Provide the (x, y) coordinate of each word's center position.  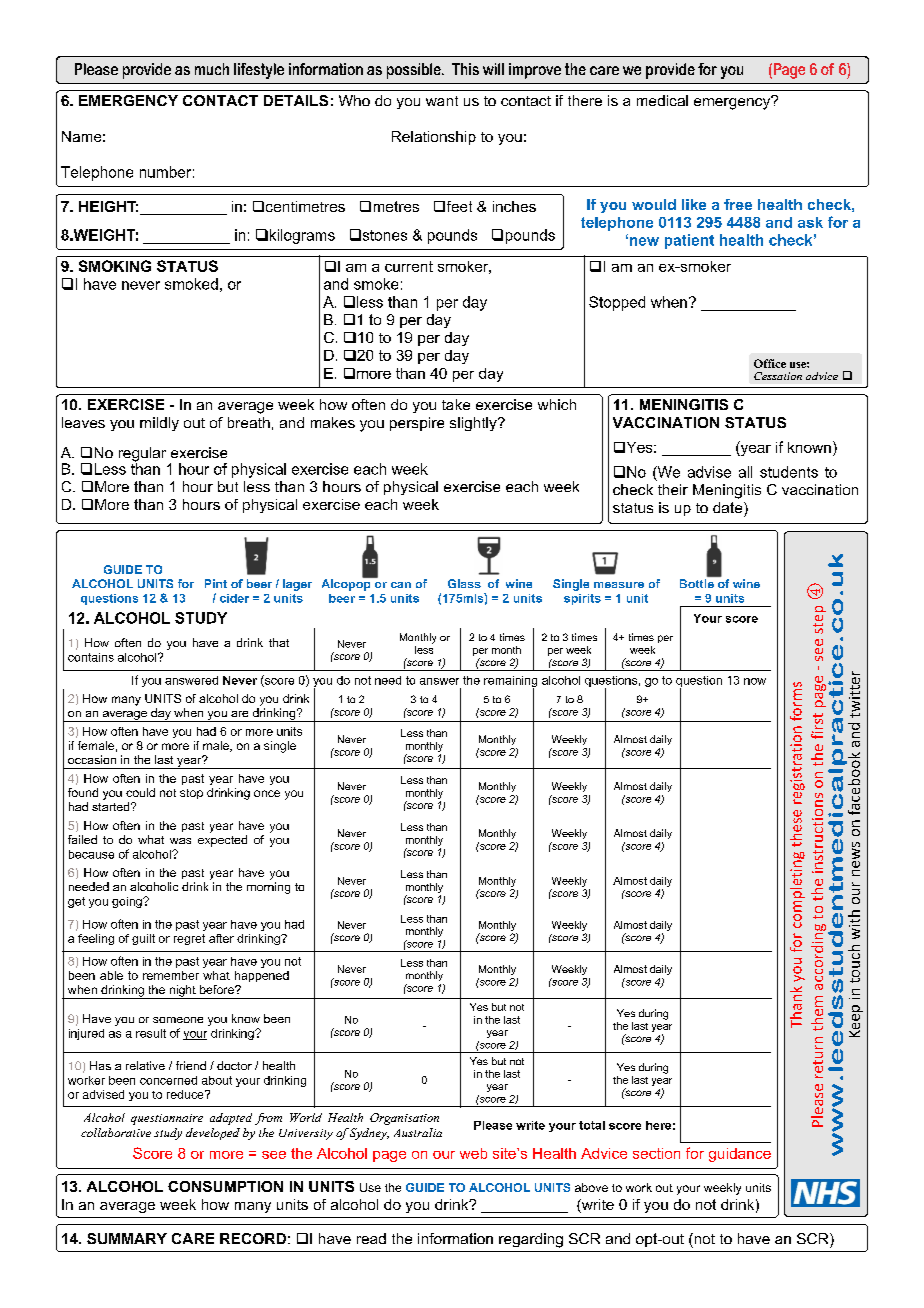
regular (142, 455)
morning (268, 888)
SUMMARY (127, 1238)
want (442, 101)
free (738, 204)
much (212, 69)
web (473, 1153)
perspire (417, 424)
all (745, 472)
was (180, 841)
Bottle (697, 583)
